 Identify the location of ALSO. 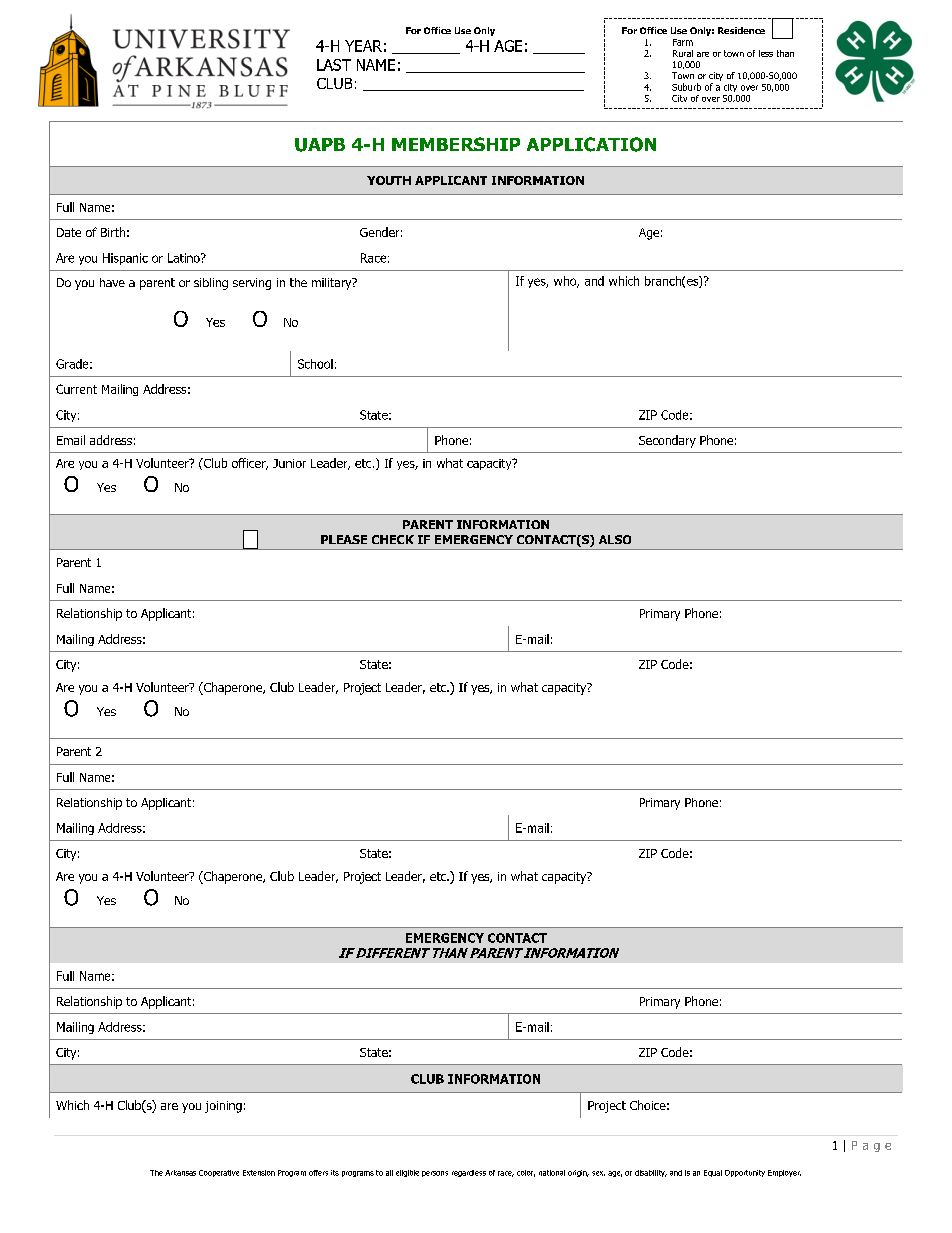
(615, 539).
